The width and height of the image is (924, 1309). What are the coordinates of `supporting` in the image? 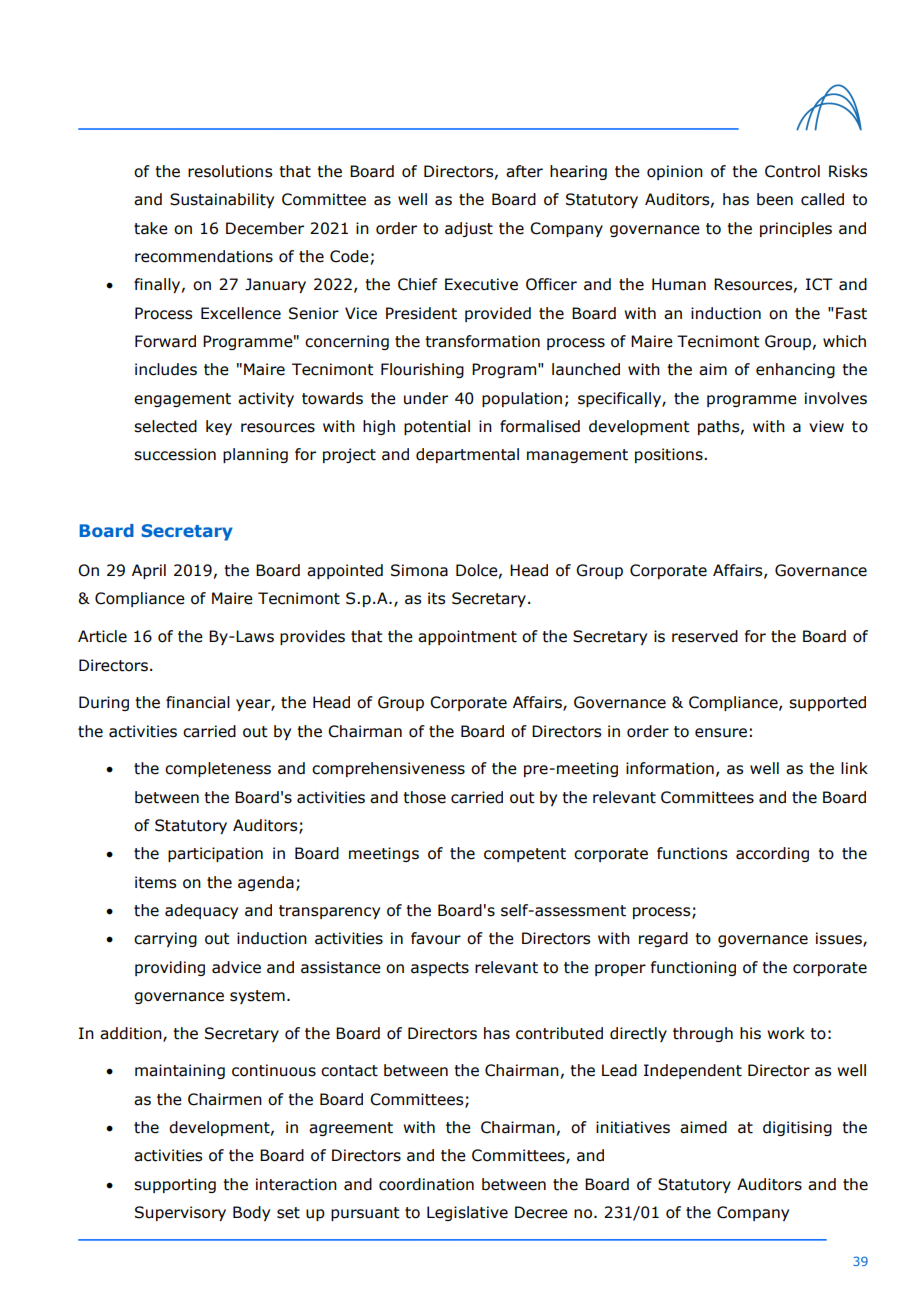 It's located at (175, 1185).
